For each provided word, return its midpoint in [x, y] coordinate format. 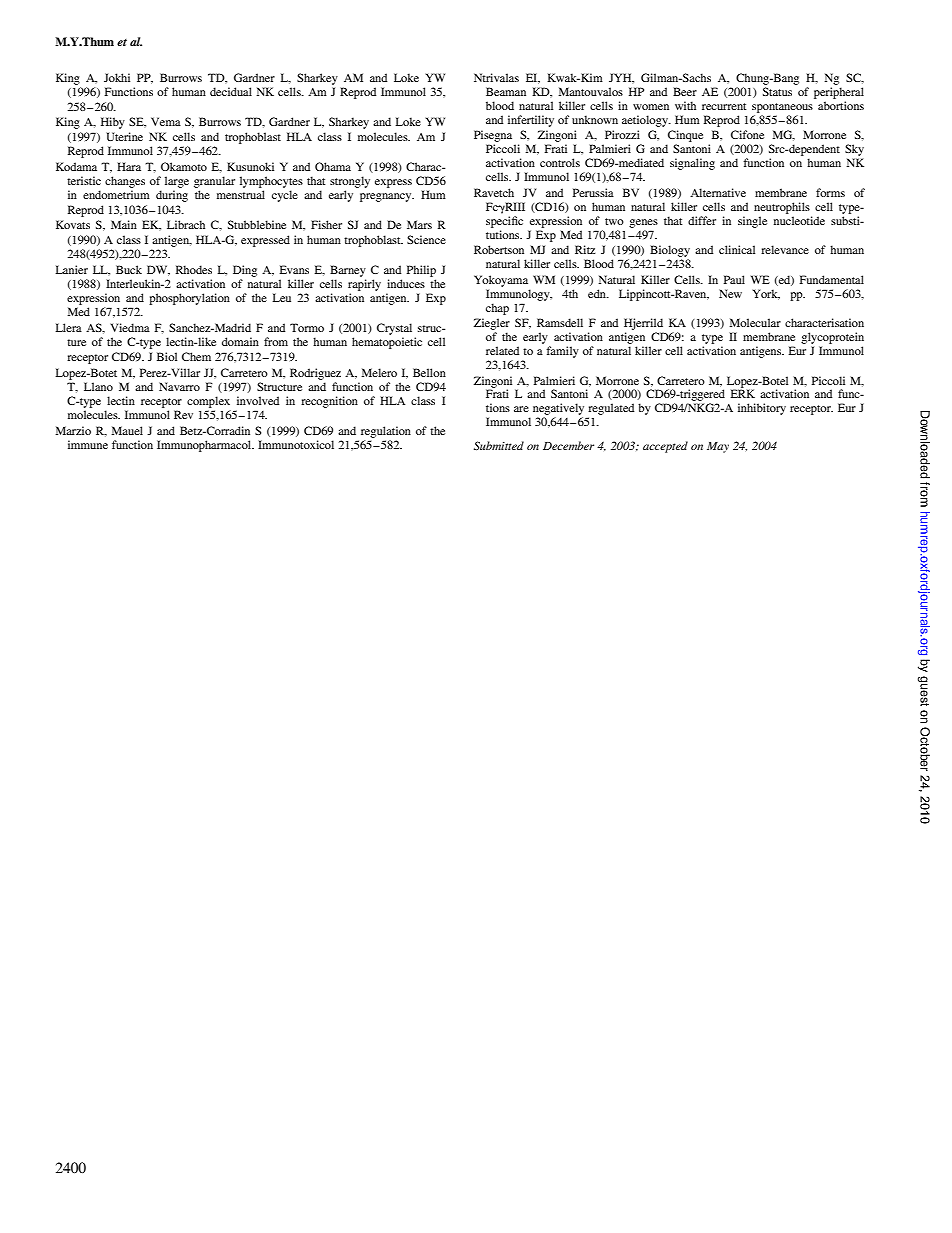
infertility [531, 121]
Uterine [125, 136]
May [718, 447]
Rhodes [194, 269]
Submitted [499, 445]
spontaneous [782, 108]
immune [88, 444]
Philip [421, 271]
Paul [734, 279]
